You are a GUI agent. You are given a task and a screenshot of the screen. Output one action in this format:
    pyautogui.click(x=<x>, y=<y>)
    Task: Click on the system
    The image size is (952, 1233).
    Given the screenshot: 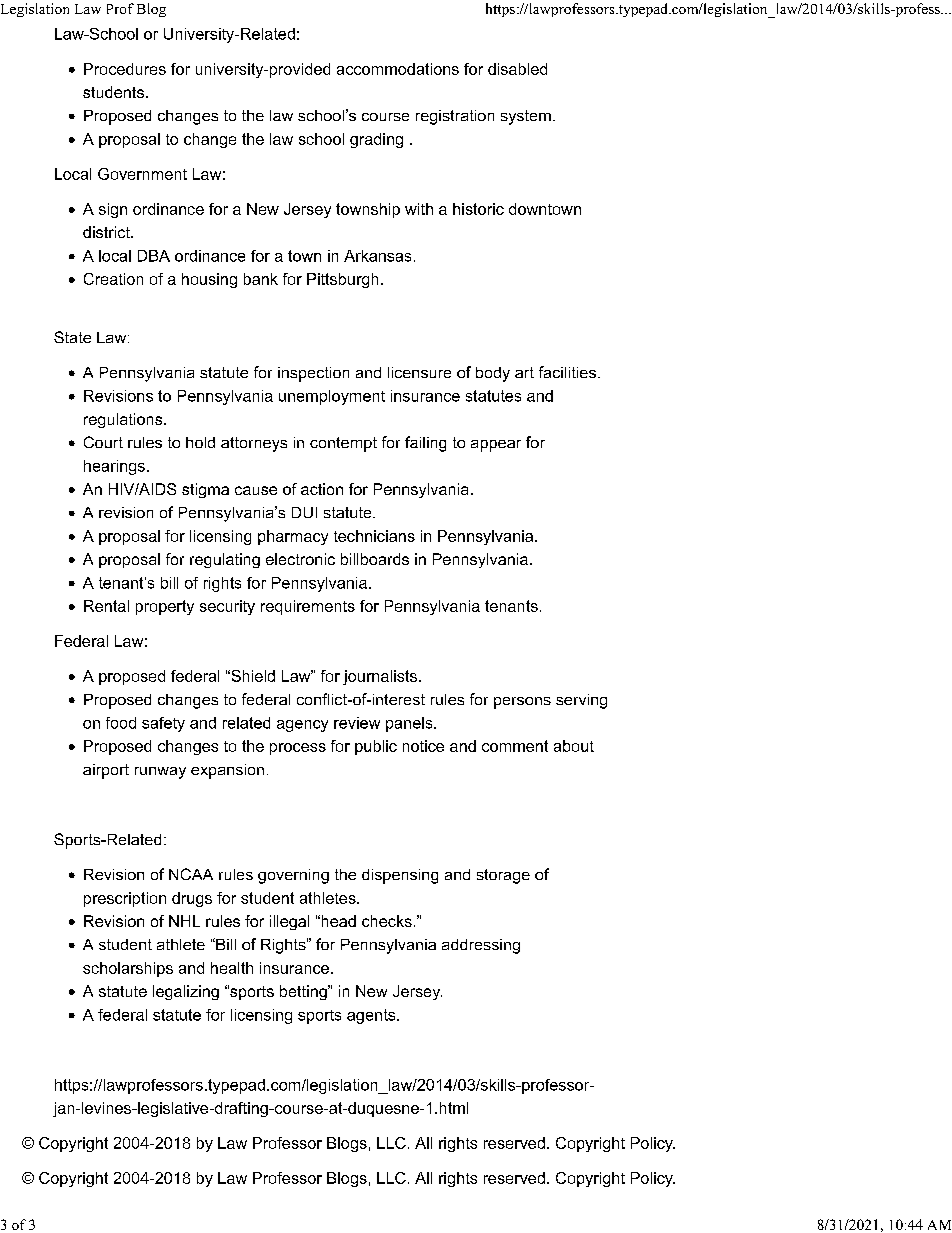 What is the action you would take?
    pyautogui.click(x=526, y=117)
